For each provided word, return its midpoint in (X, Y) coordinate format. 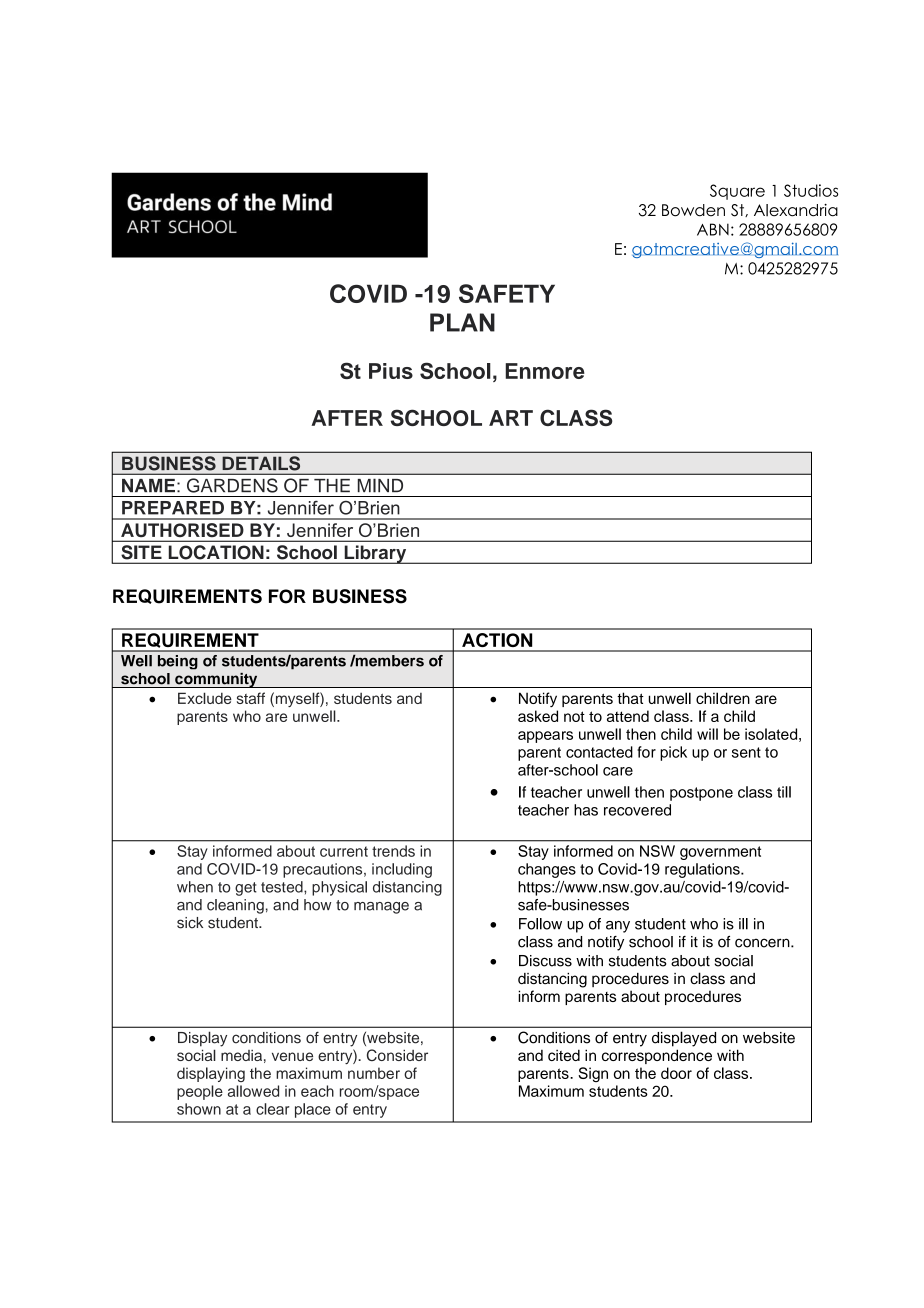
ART (511, 418)
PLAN (462, 322)
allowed (253, 1091)
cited (564, 1055)
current (344, 851)
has (586, 810)
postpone (701, 794)
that (630, 698)
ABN (713, 229)
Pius (391, 371)
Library (375, 554)
